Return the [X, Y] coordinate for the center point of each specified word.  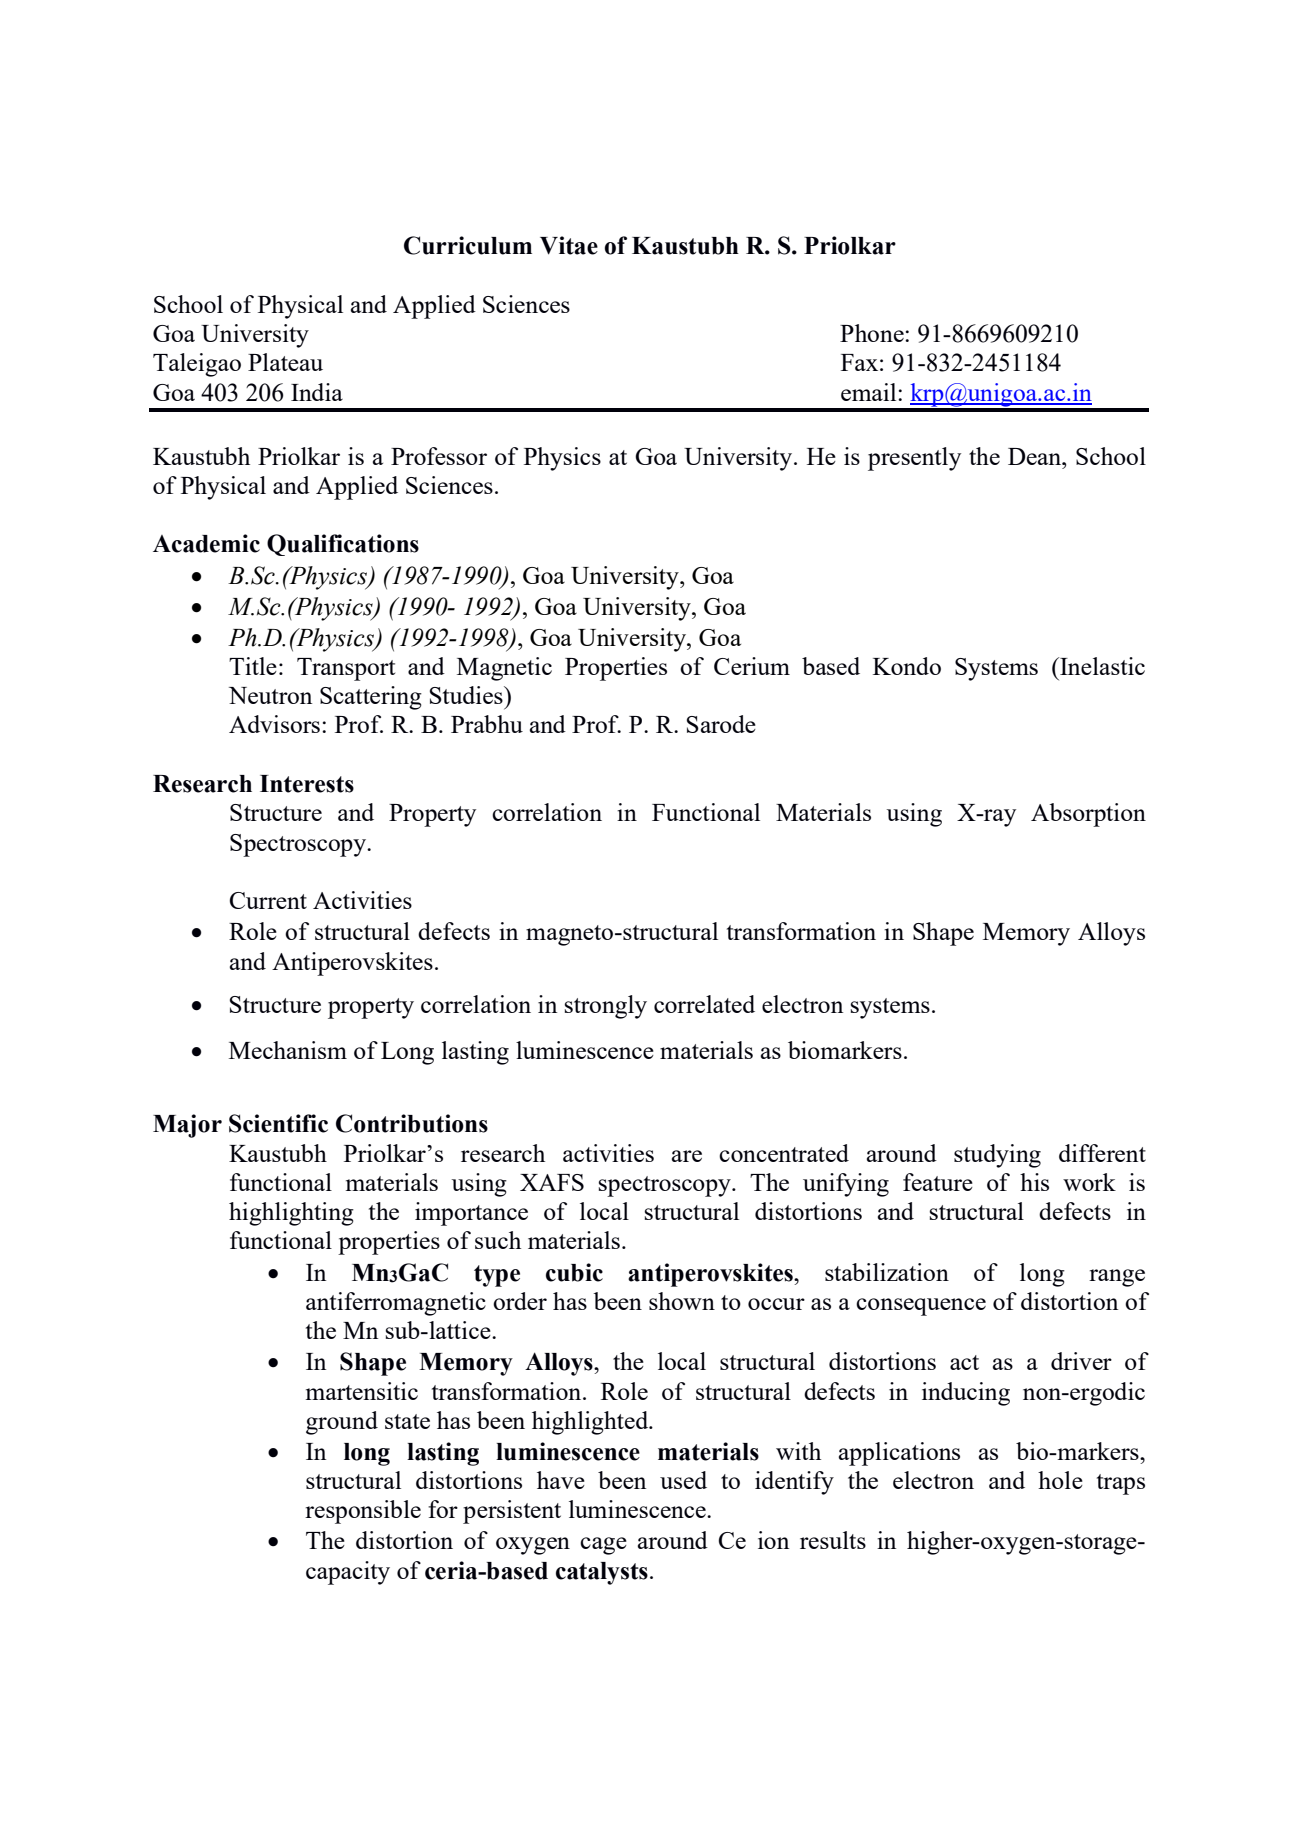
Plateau [285, 362]
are [687, 1156]
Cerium [752, 666]
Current [268, 900]
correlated [704, 1004]
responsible [363, 1512]
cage [603, 1546]
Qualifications [343, 545]
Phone [873, 333]
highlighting [291, 1214]
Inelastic [1101, 666]
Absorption [1088, 815]
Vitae [569, 245]
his [1034, 1182]
